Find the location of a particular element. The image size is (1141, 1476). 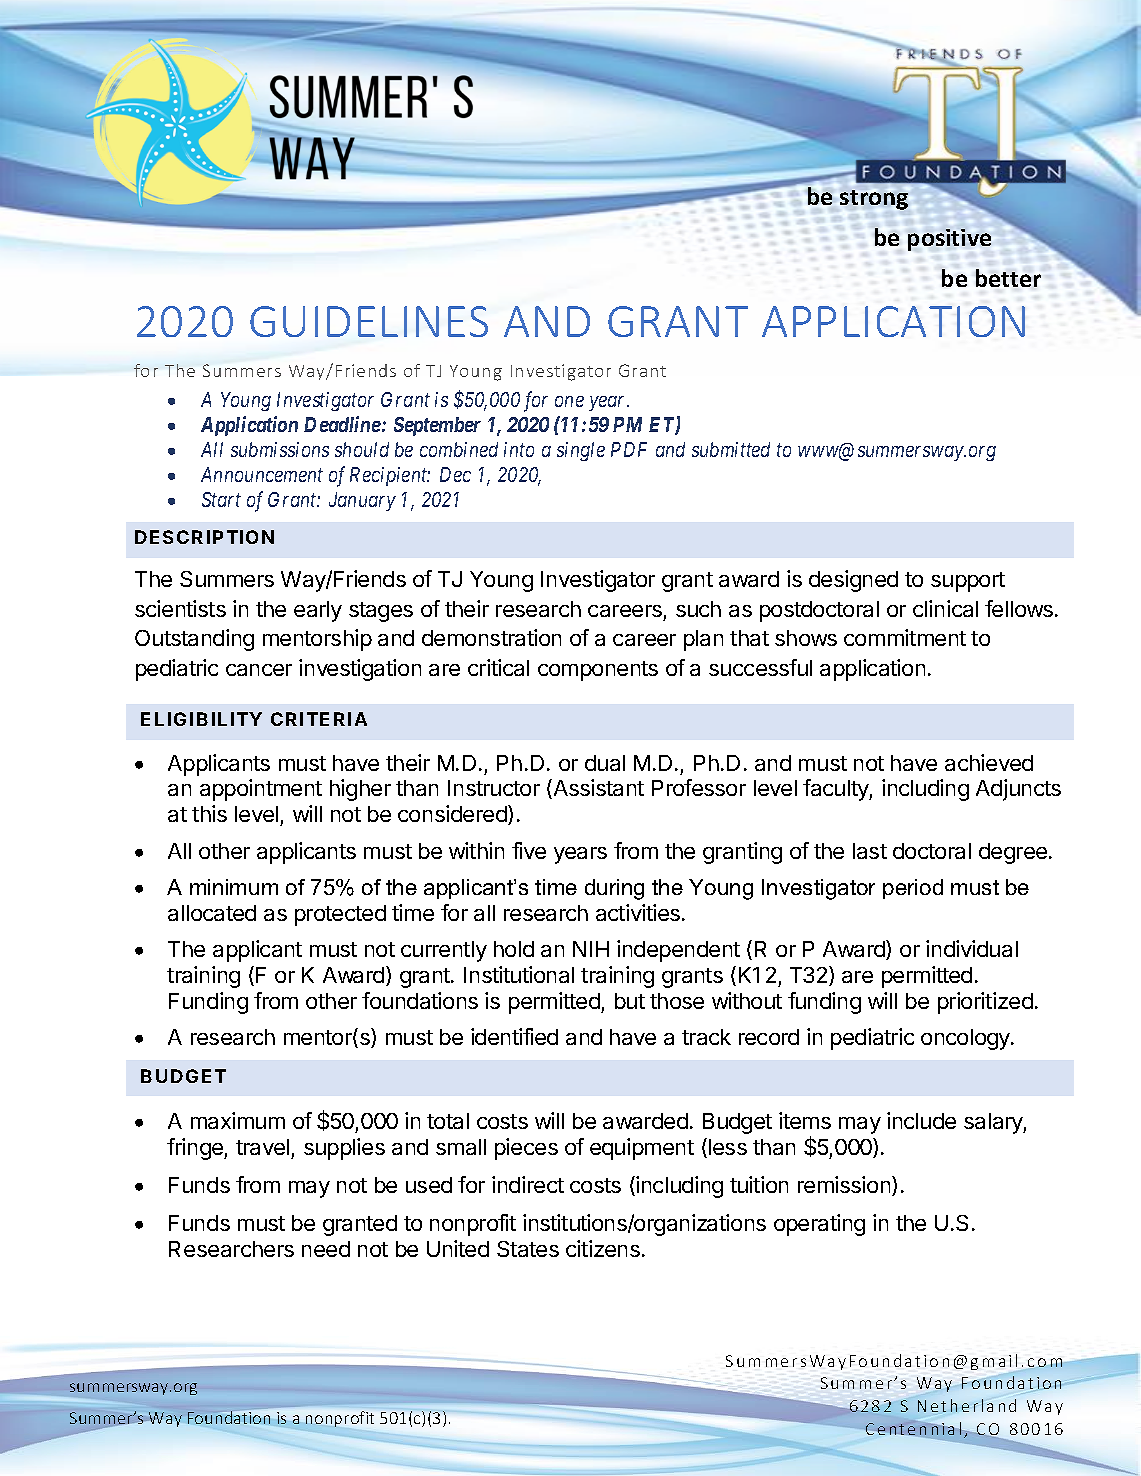

GUIDELINES is located at coordinates (369, 321).
